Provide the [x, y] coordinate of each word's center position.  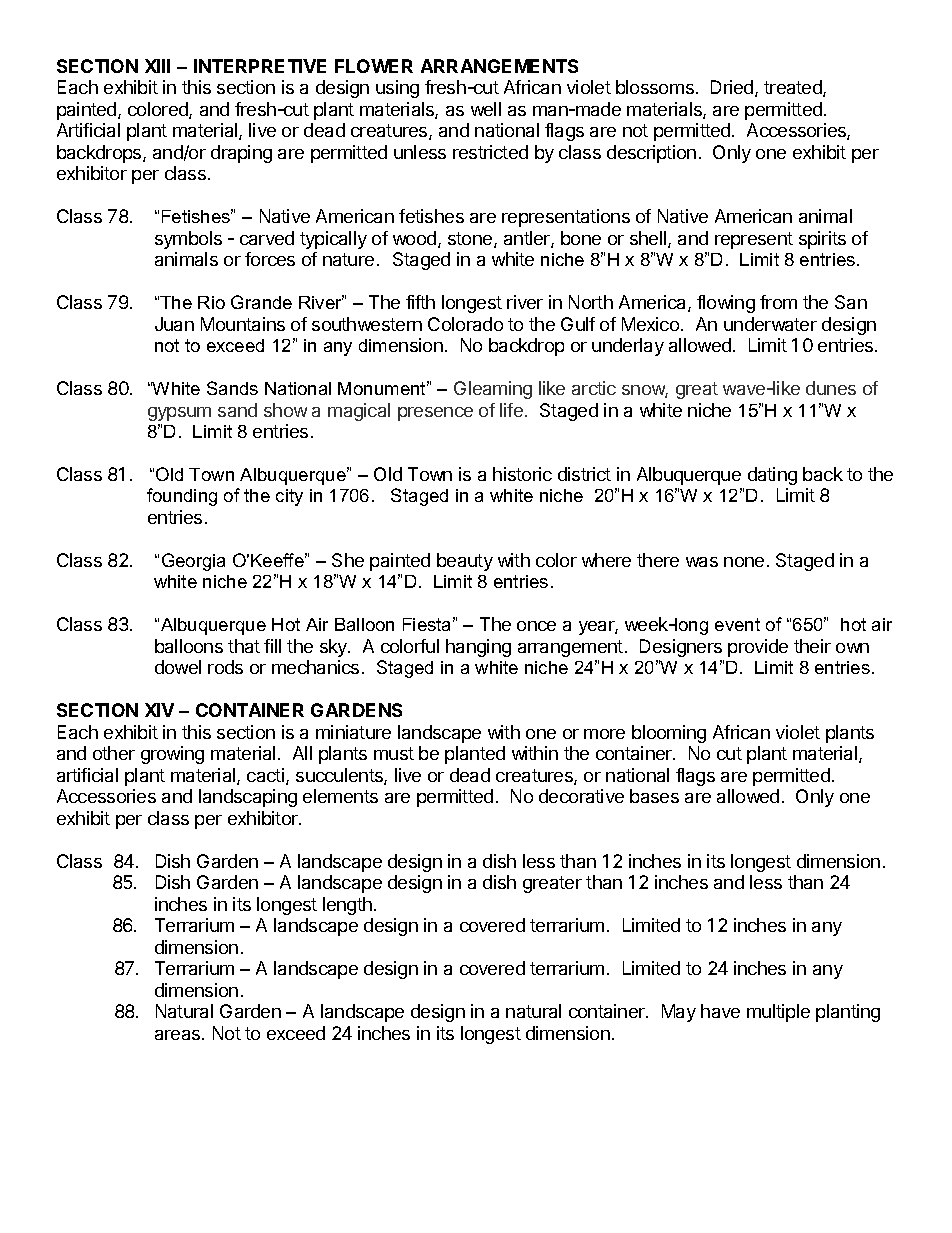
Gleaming [493, 390]
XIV [159, 710]
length [347, 906]
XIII [157, 66]
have [720, 1011]
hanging [478, 648]
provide [758, 648]
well [486, 109]
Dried [733, 88]
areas [179, 1035]
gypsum [179, 414]
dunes [831, 388]
